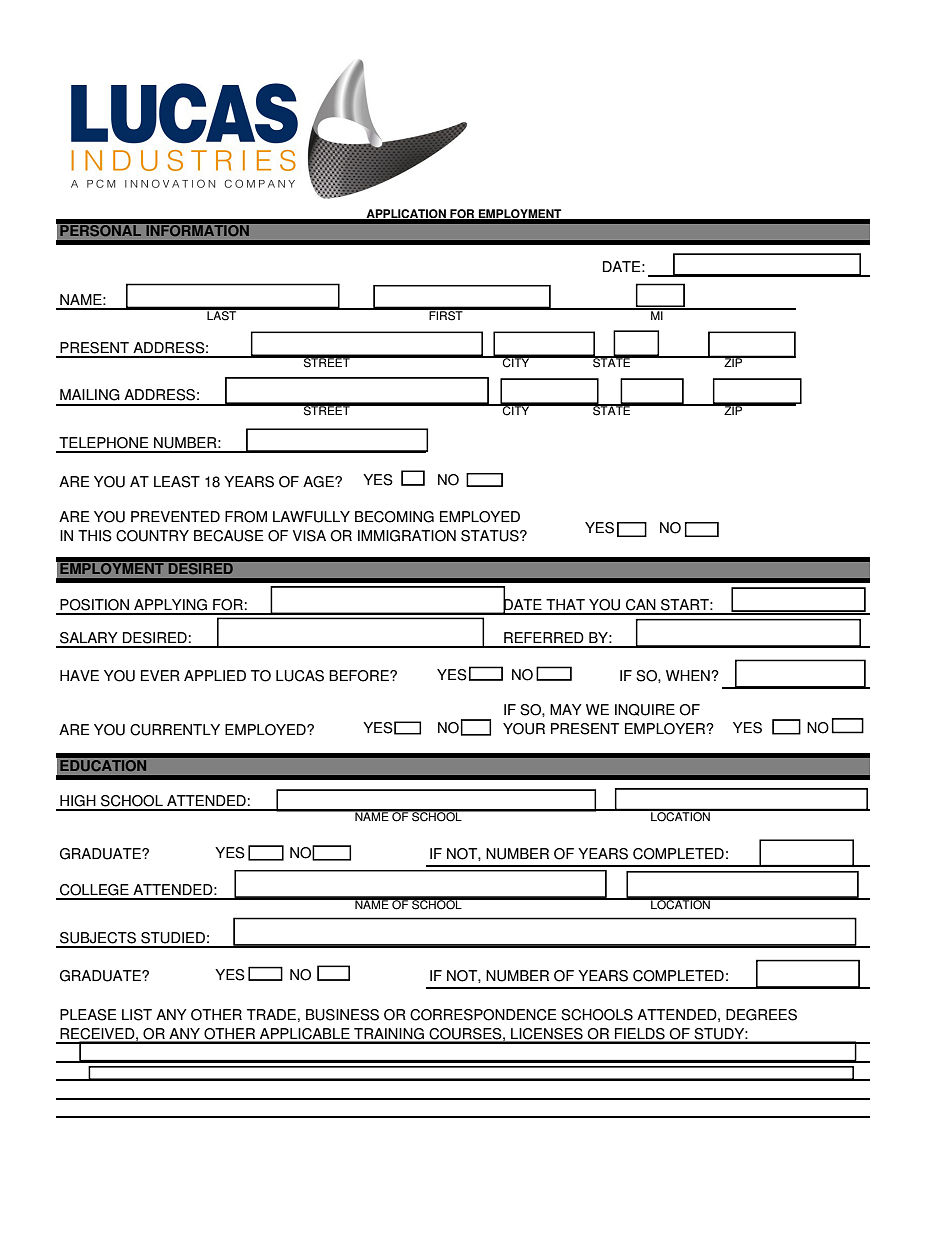 The image size is (952, 1233). What do you see at coordinates (137, 1015) in the screenshot?
I see `LIST` at bounding box center [137, 1015].
